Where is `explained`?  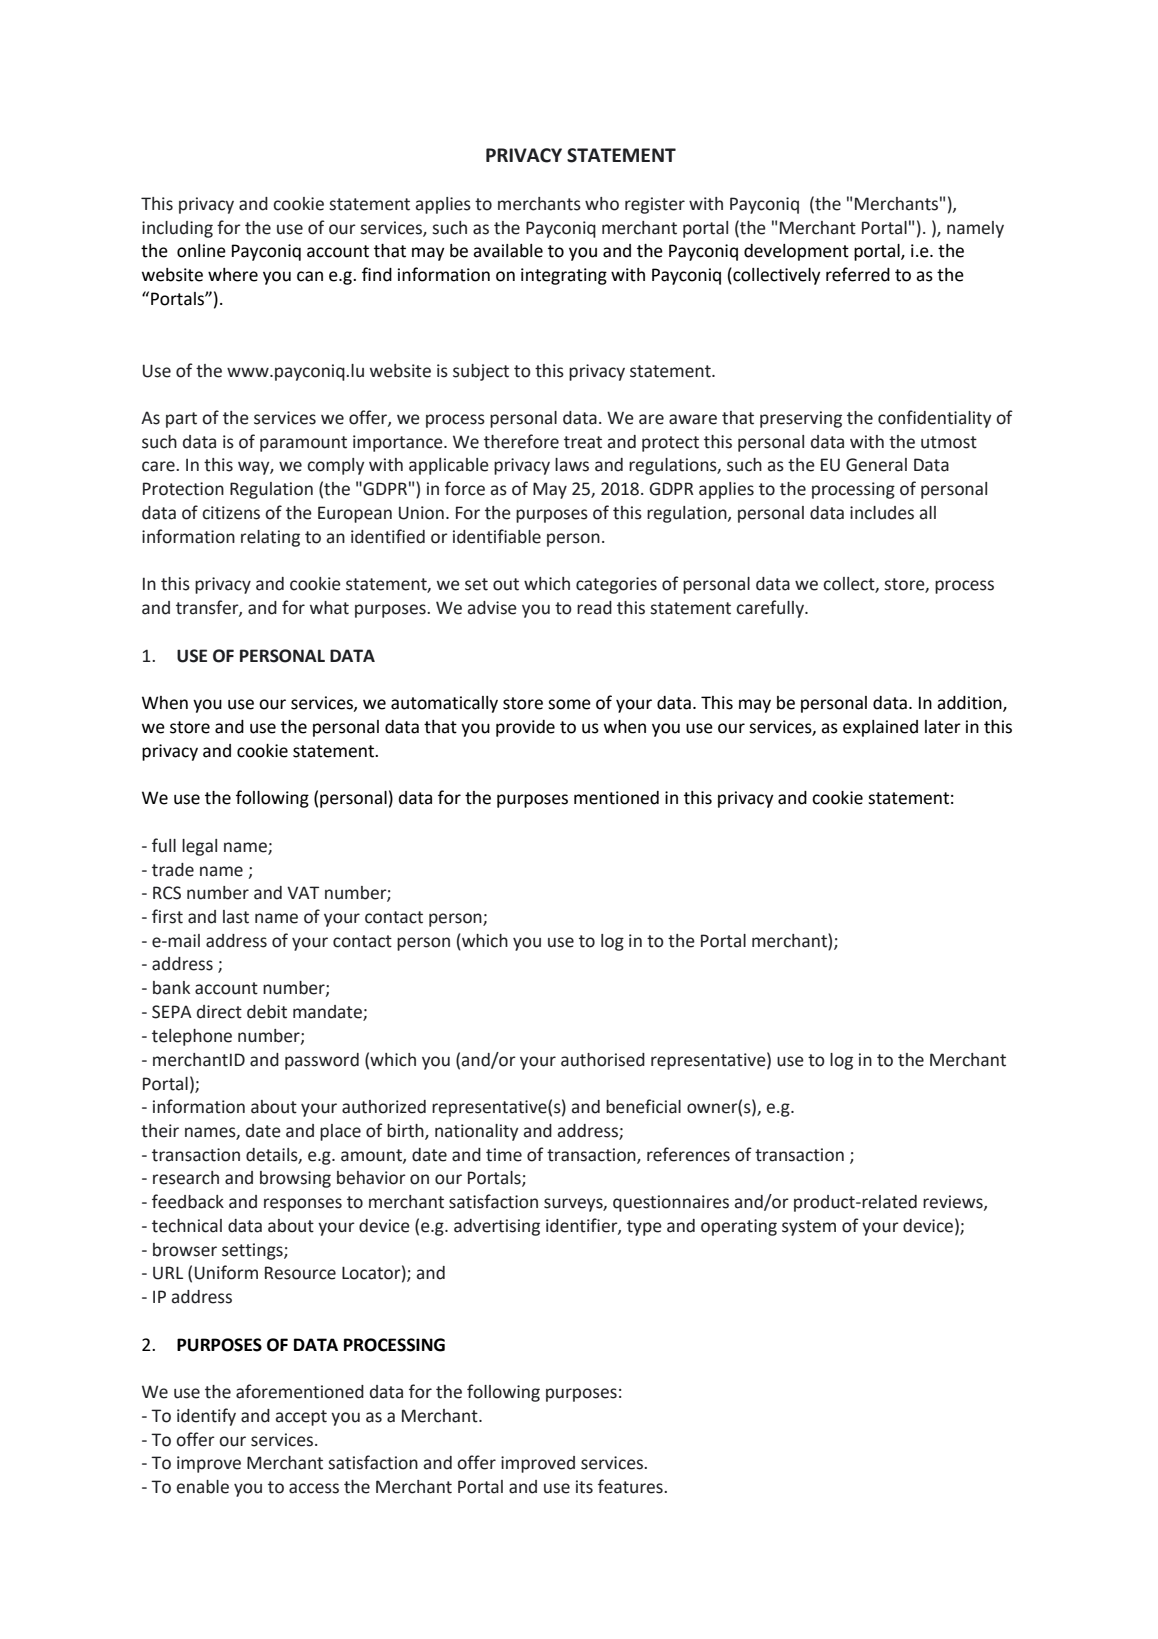 explained is located at coordinates (880, 728).
